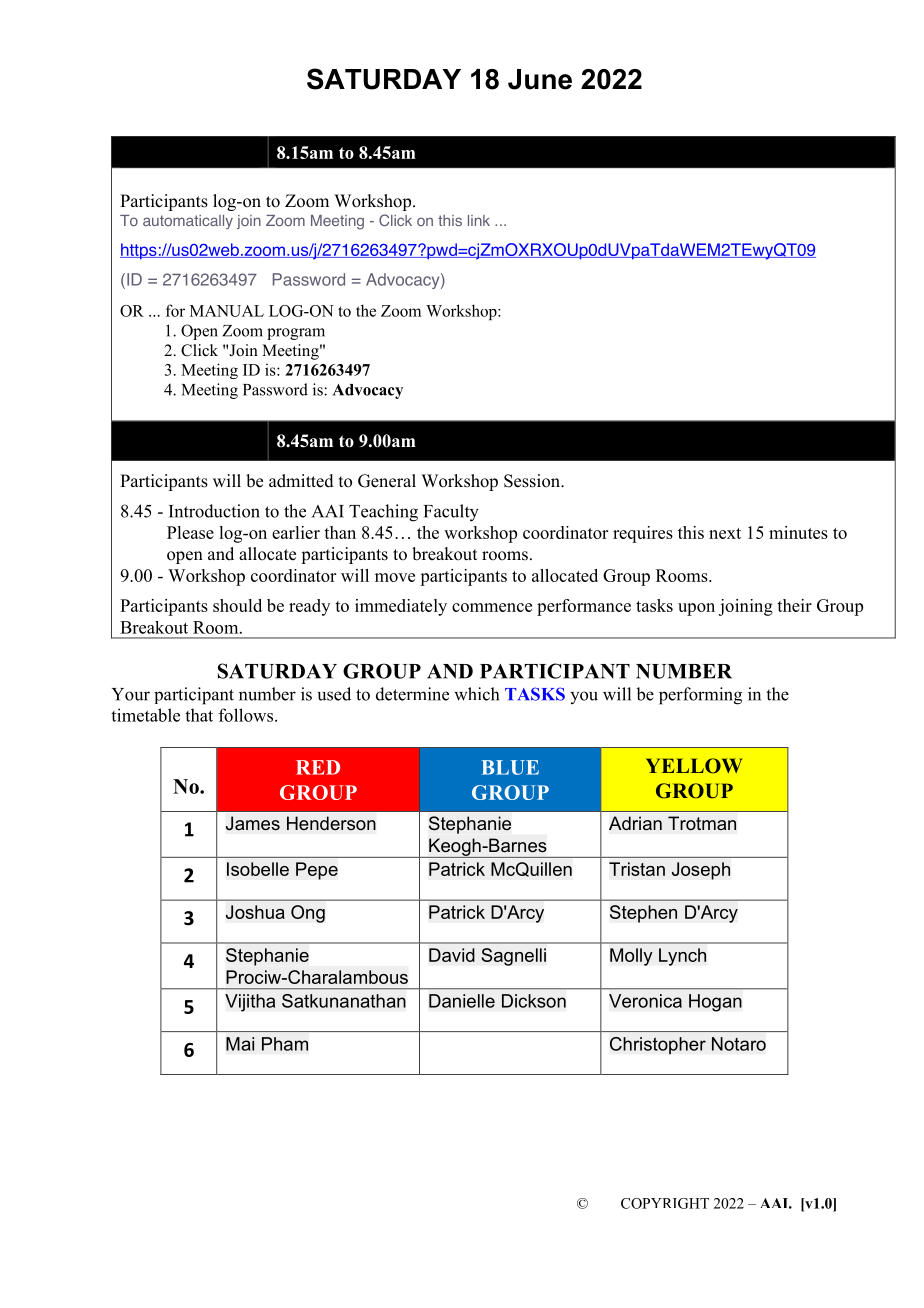  What do you see at coordinates (700, 871) in the screenshot?
I see `Joseph` at bounding box center [700, 871].
